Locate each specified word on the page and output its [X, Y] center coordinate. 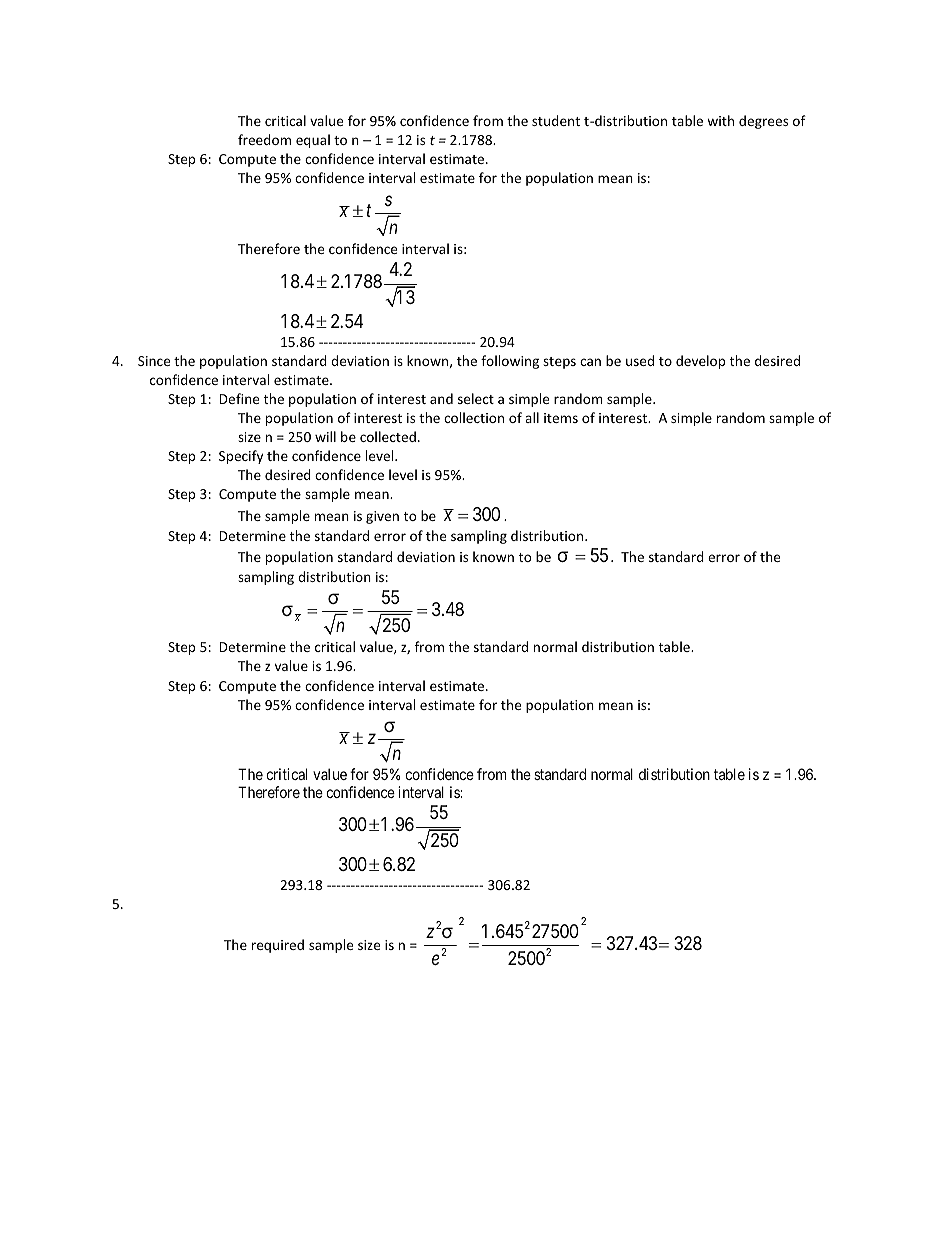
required [278, 946]
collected [388, 436]
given [382, 517]
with [720, 120]
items [561, 418]
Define [239, 398]
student [556, 120]
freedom [264, 139]
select [476, 398]
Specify [241, 457]
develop [700, 362]
